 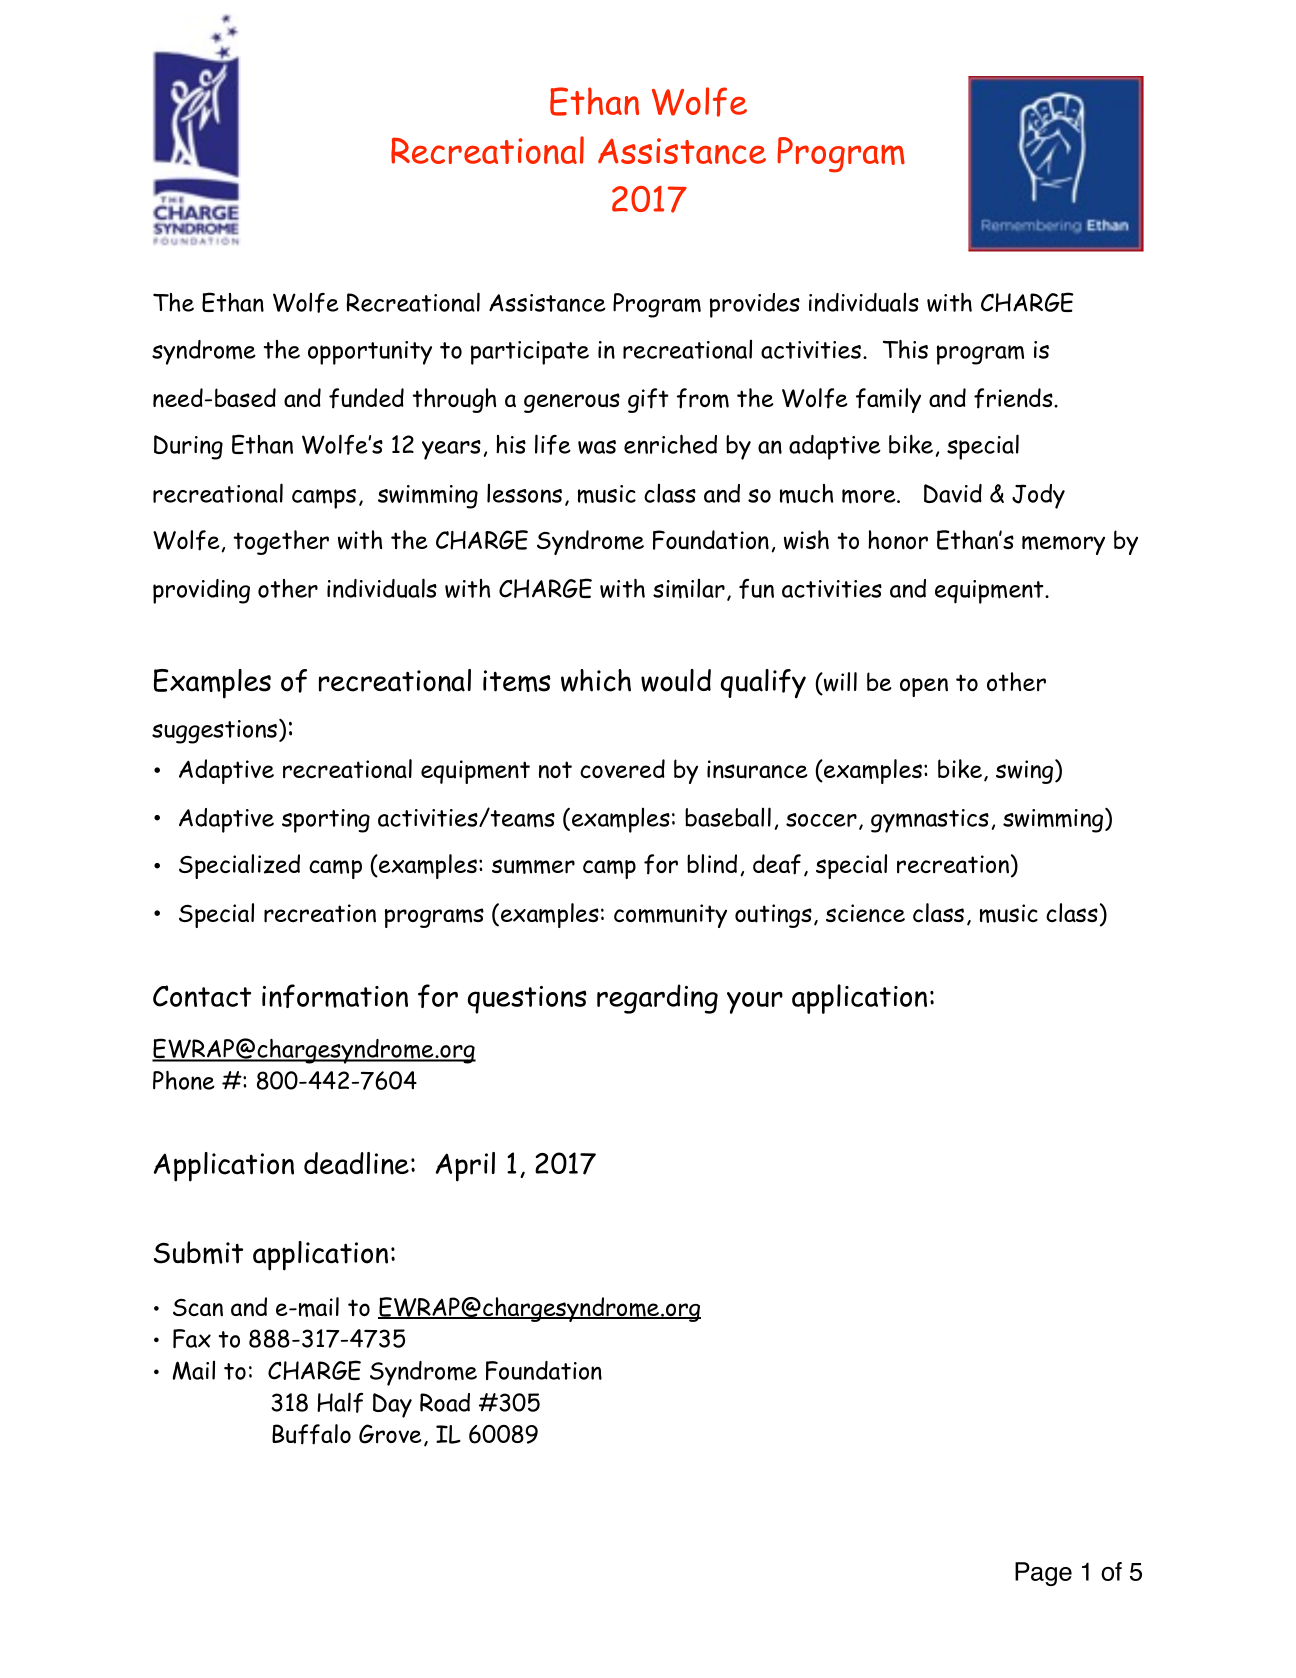 I want to click on This, so click(x=905, y=349).
